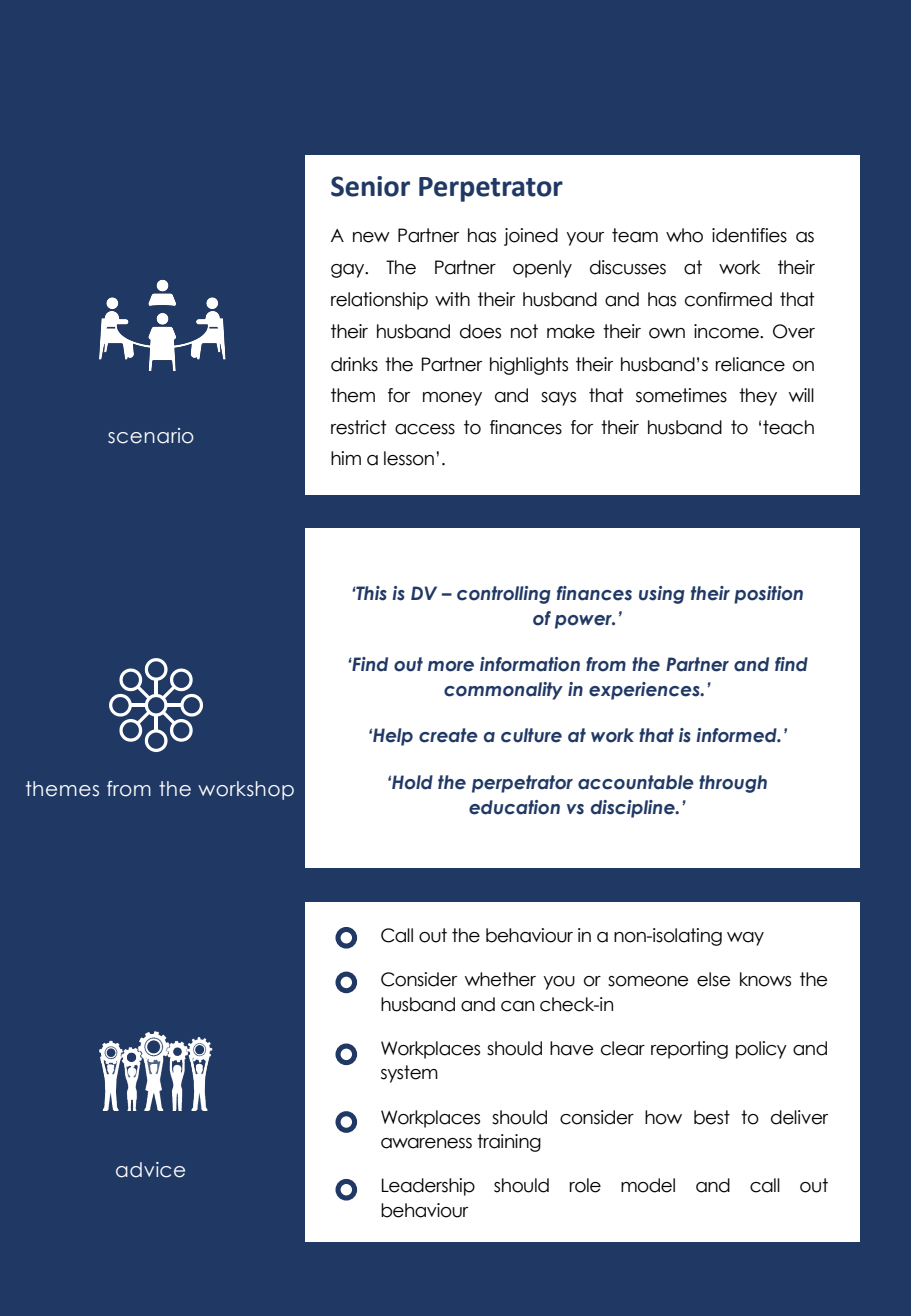 This screenshot has width=911, height=1316. What do you see at coordinates (509, 1143) in the screenshot?
I see `training` at bounding box center [509, 1143].
